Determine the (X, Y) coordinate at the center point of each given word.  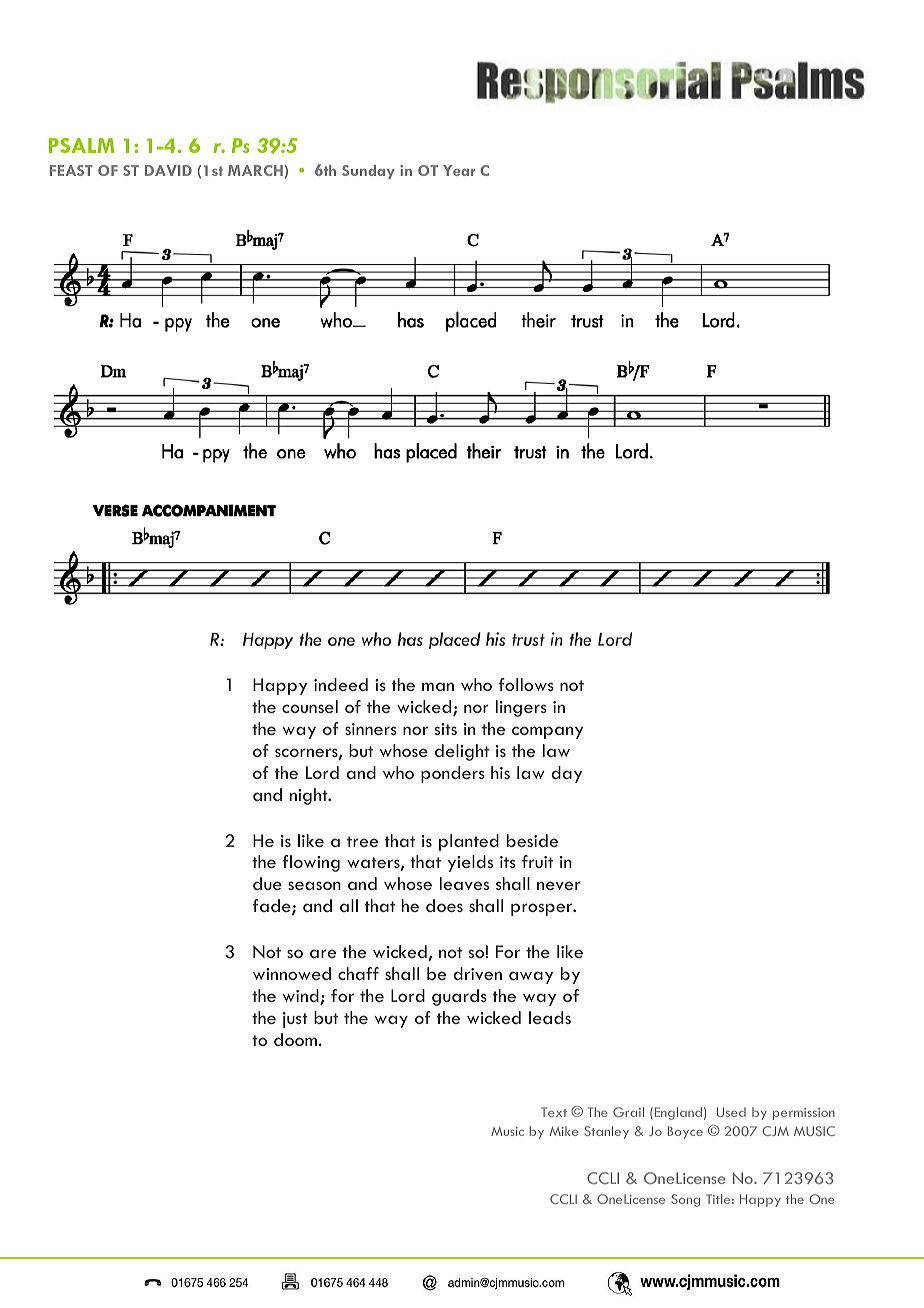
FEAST (71, 170)
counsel (310, 706)
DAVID (168, 170)
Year (459, 170)
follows (526, 684)
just (295, 1020)
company (547, 732)
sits (446, 729)
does (444, 905)
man (438, 686)
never (558, 885)
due (267, 883)
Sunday (368, 172)
